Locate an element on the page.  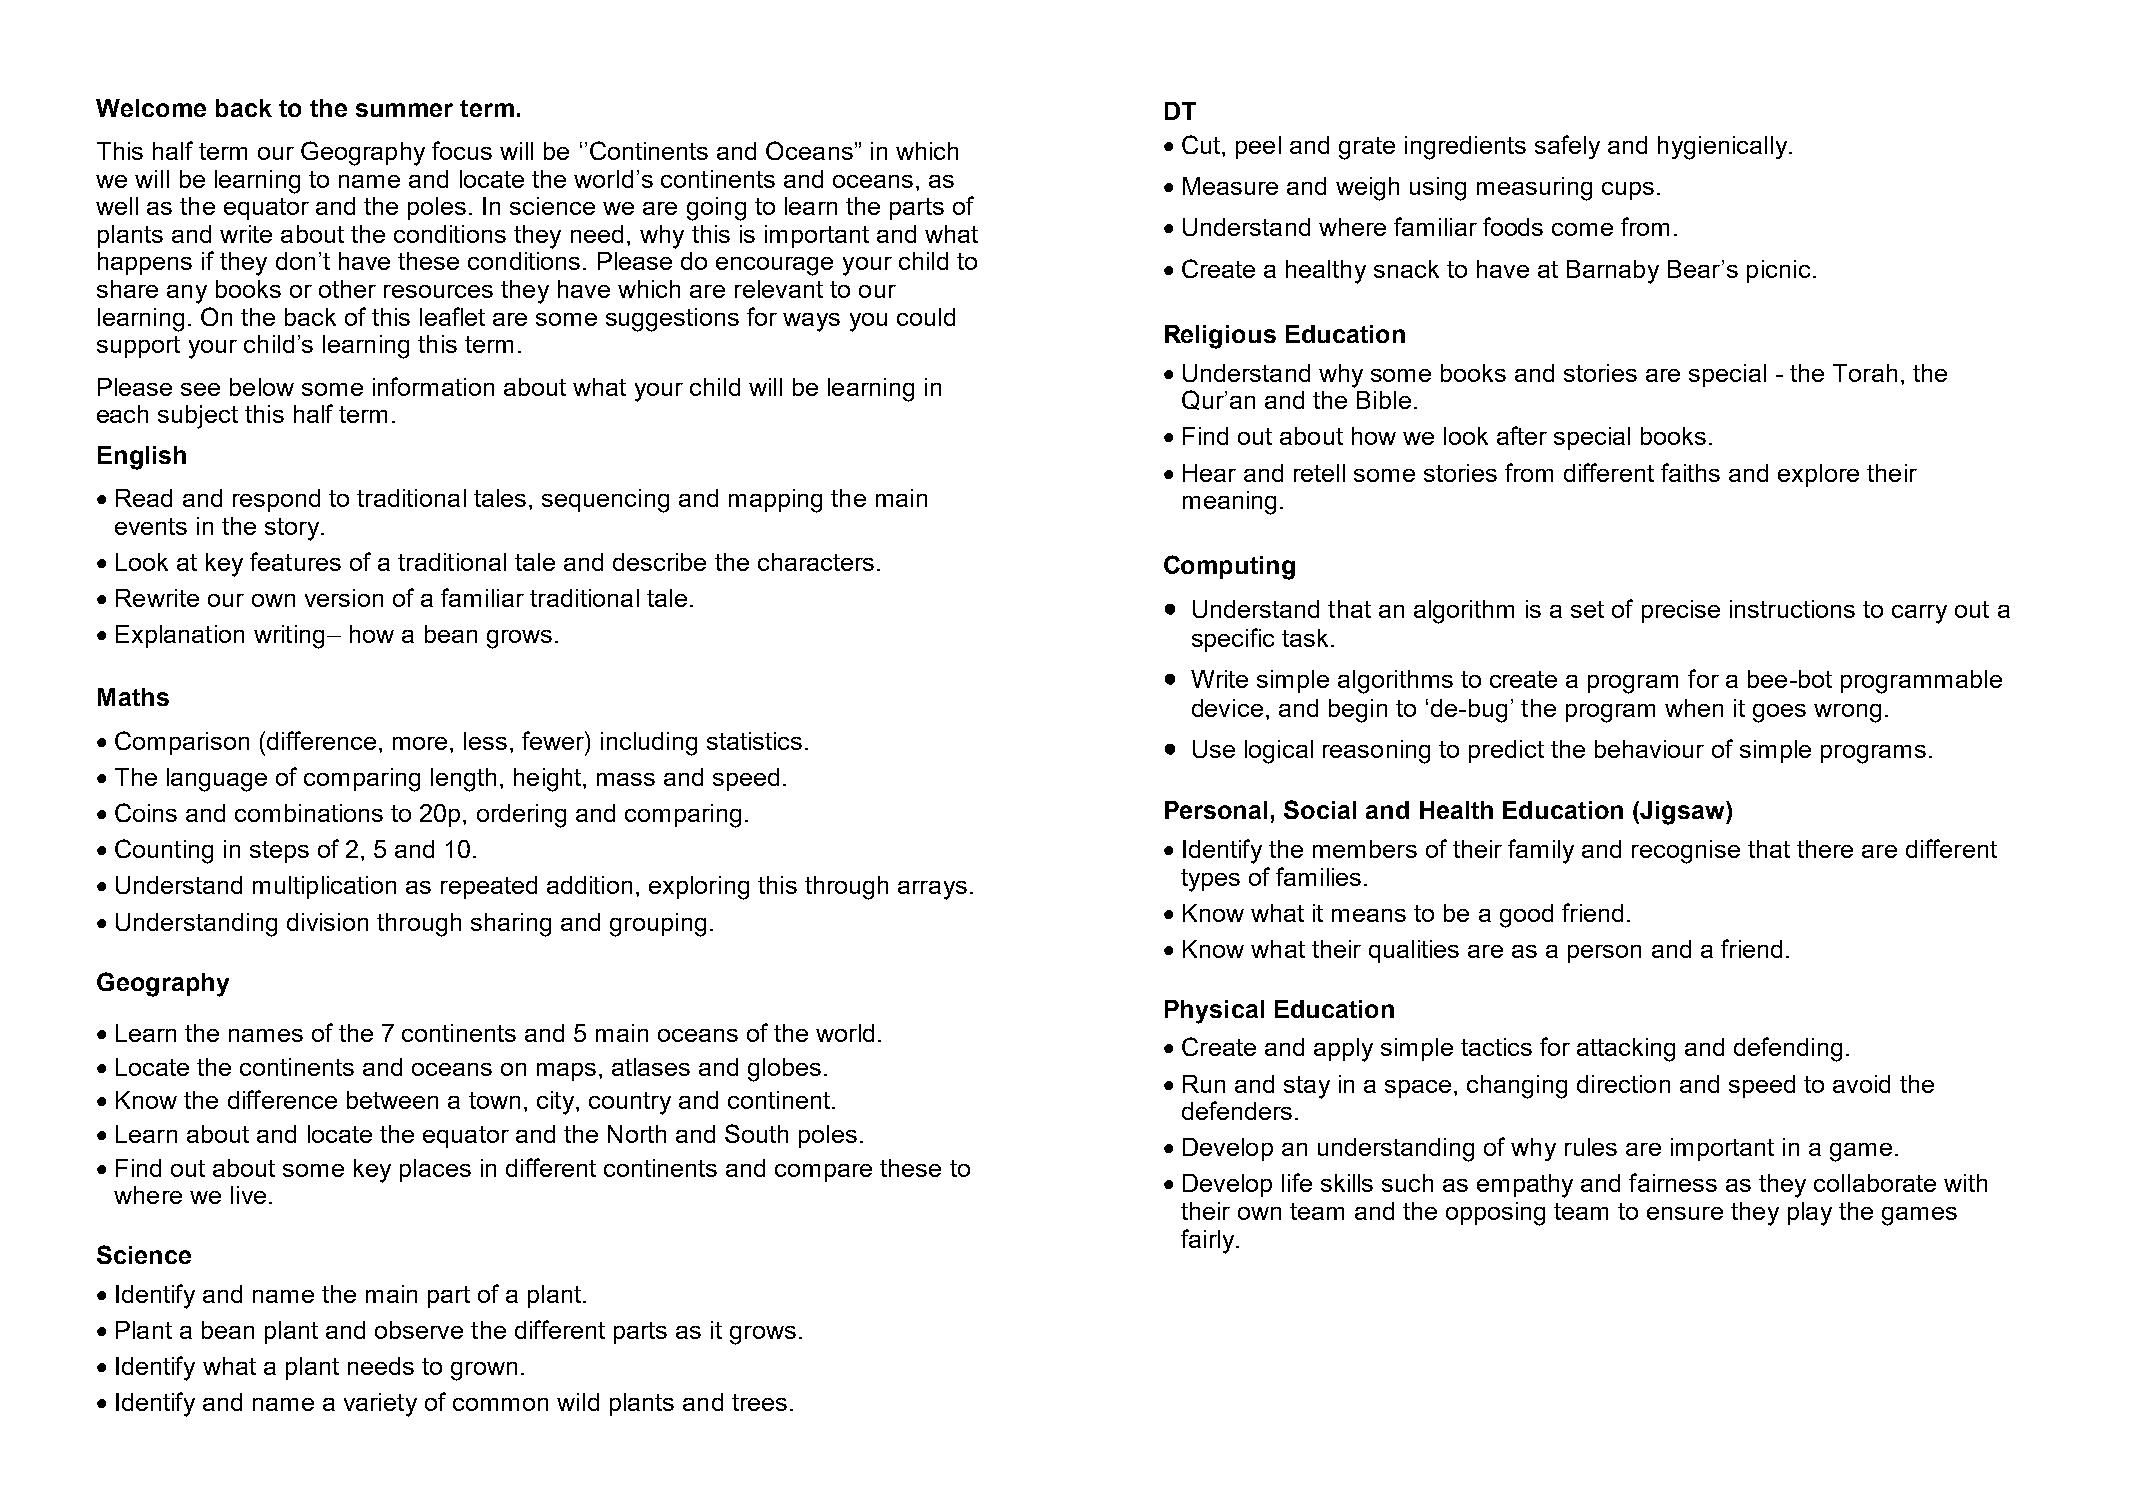
arrays is located at coordinates (932, 890).
